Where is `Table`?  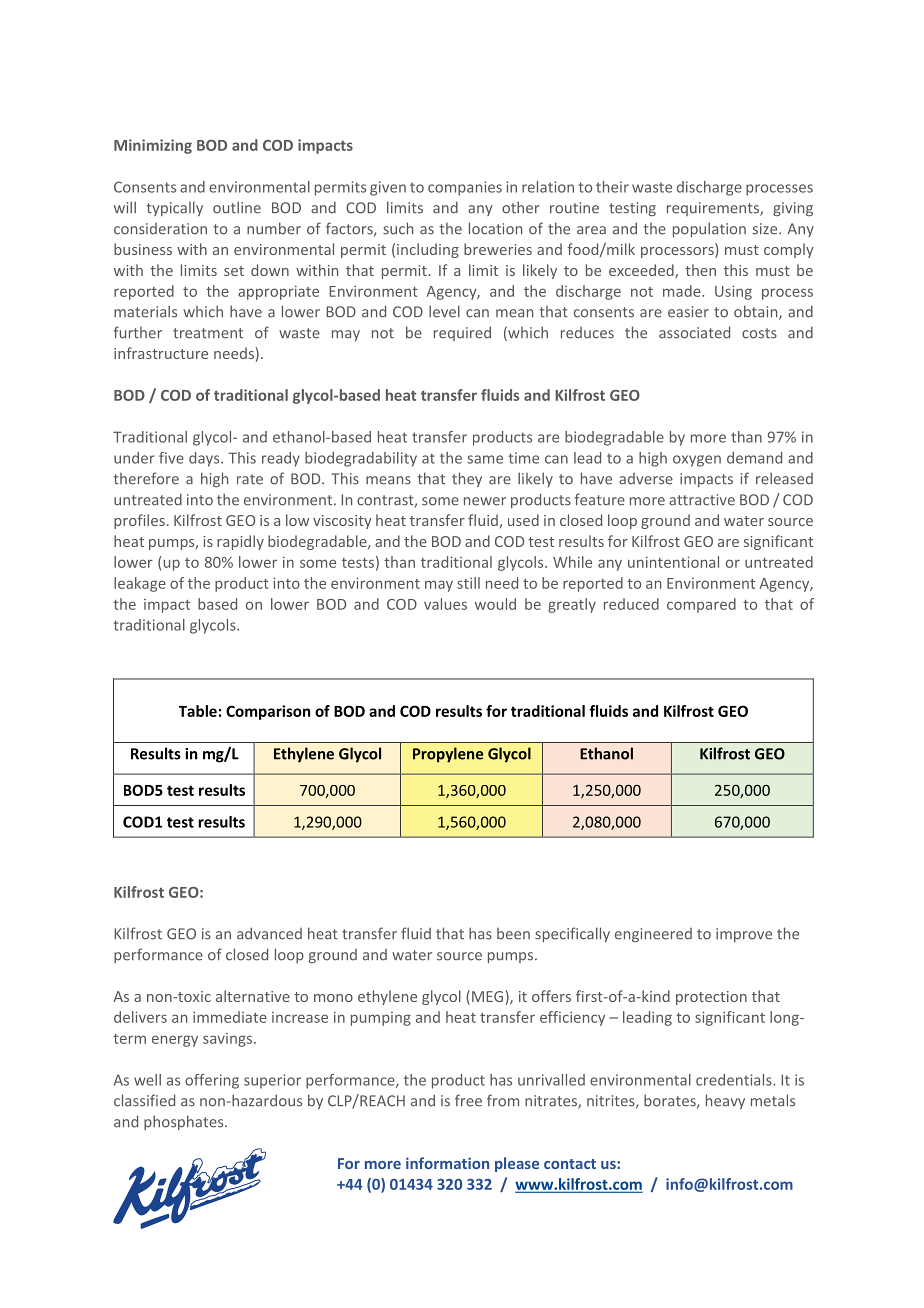 Table is located at coordinates (198, 711).
